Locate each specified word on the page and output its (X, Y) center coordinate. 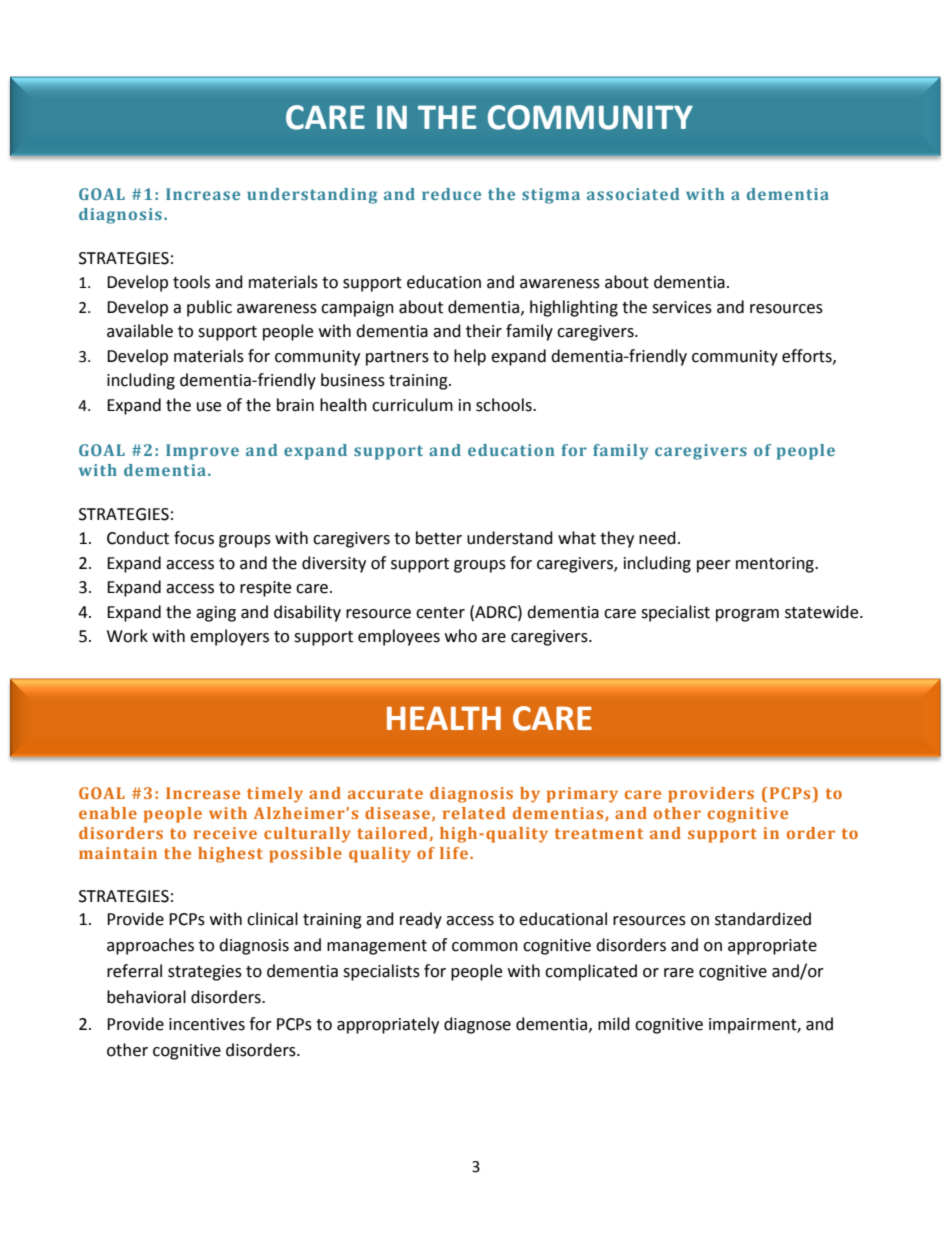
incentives (207, 1024)
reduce (451, 194)
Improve (202, 452)
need (657, 538)
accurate (385, 793)
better (439, 538)
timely (275, 795)
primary (582, 795)
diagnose (477, 1025)
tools (191, 282)
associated (633, 194)
